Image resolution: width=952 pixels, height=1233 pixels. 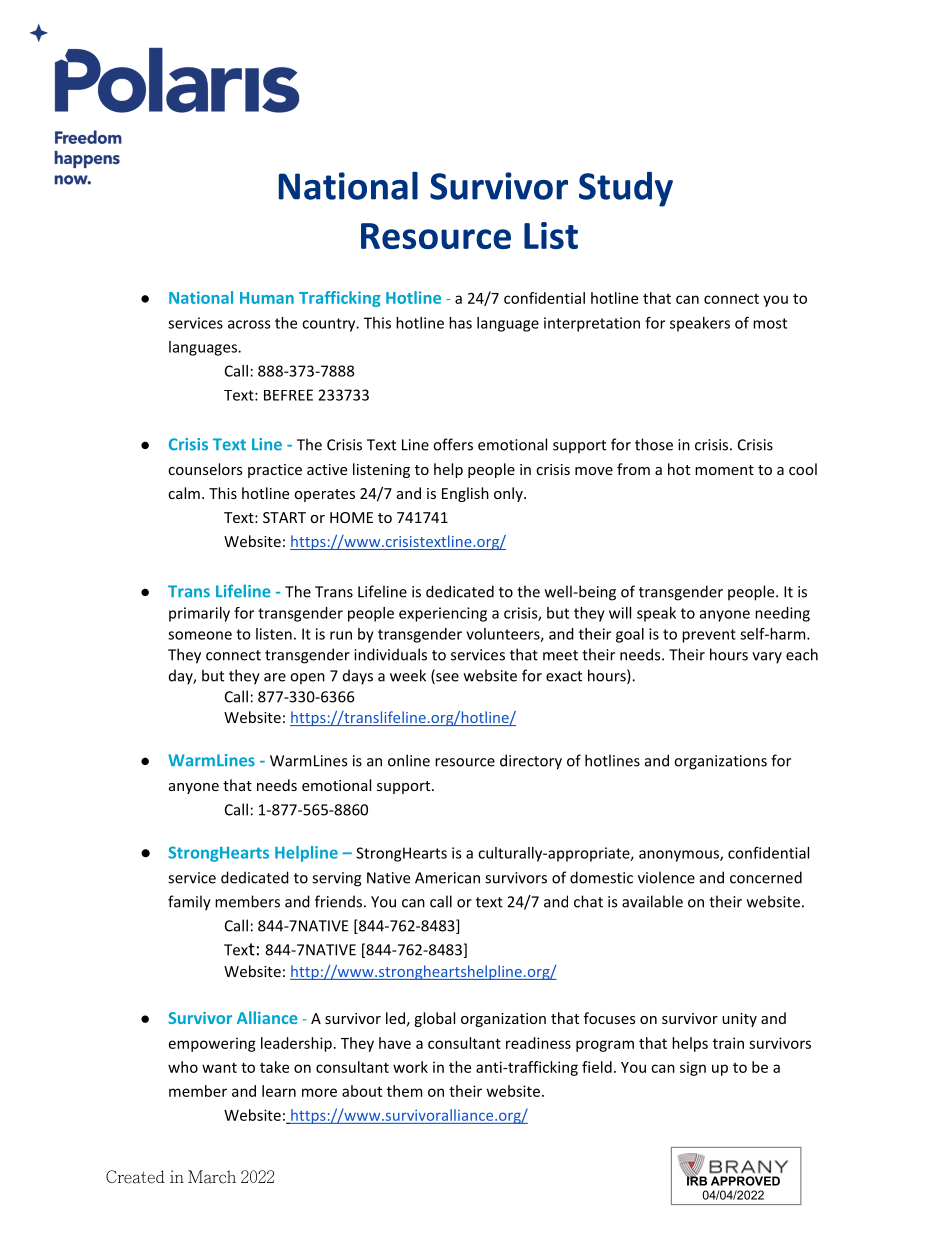 What do you see at coordinates (680, 856) in the document?
I see `anonymous` at bounding box center [680, 856].
